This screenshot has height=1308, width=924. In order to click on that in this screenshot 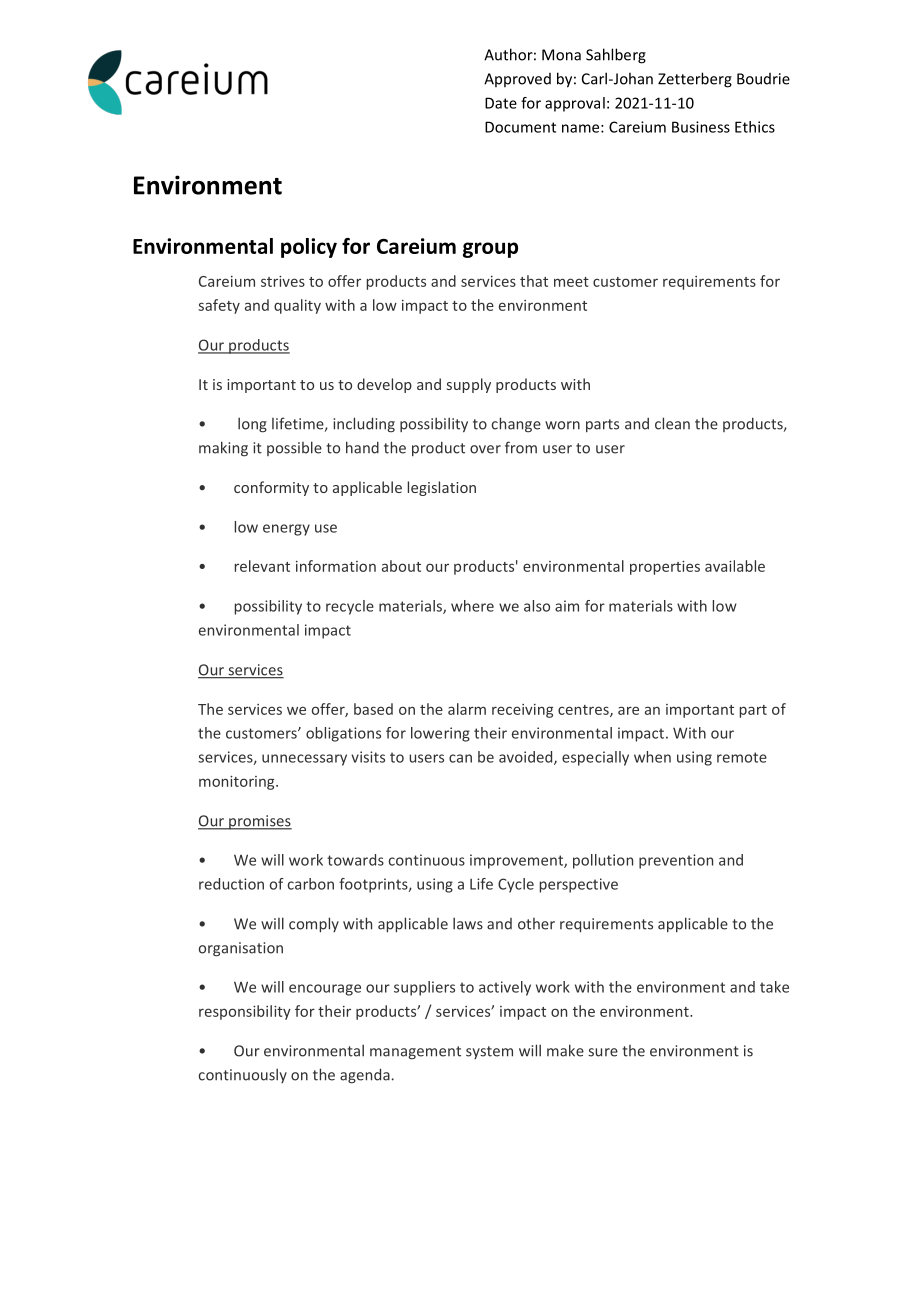, I will do `click(534, 281)`.
